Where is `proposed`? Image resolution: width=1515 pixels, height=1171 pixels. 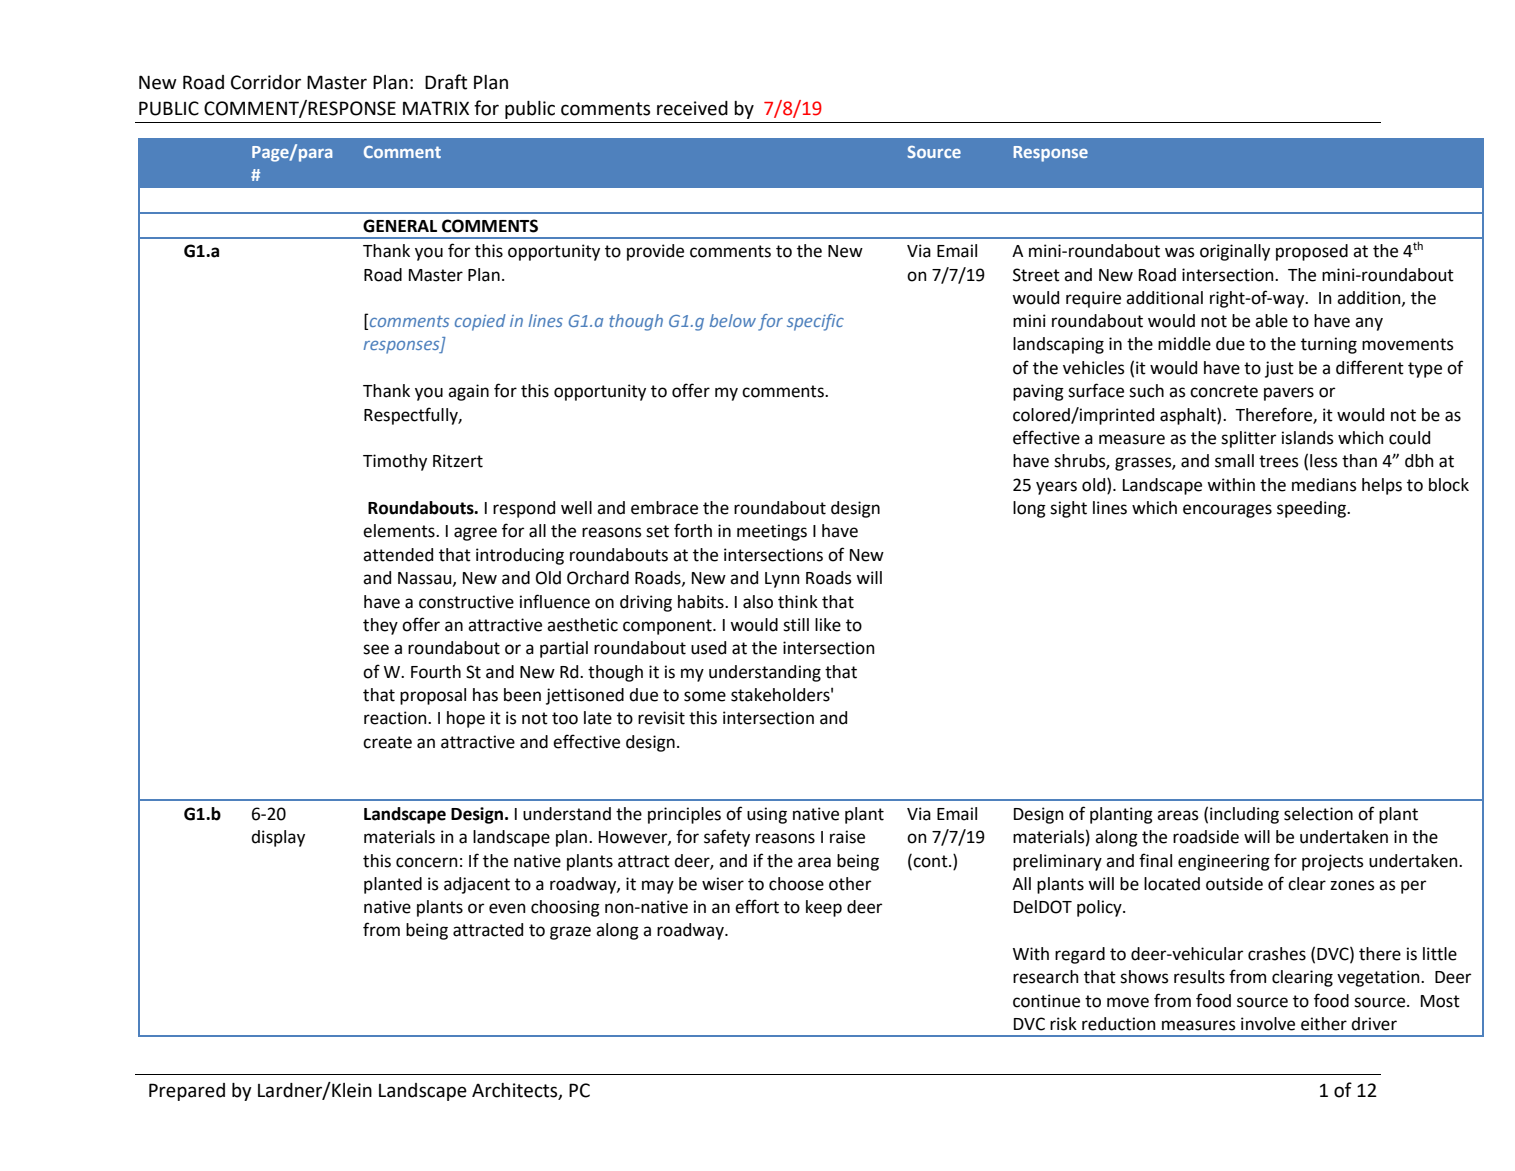
proposed is located at coordinates (1312, 252).
